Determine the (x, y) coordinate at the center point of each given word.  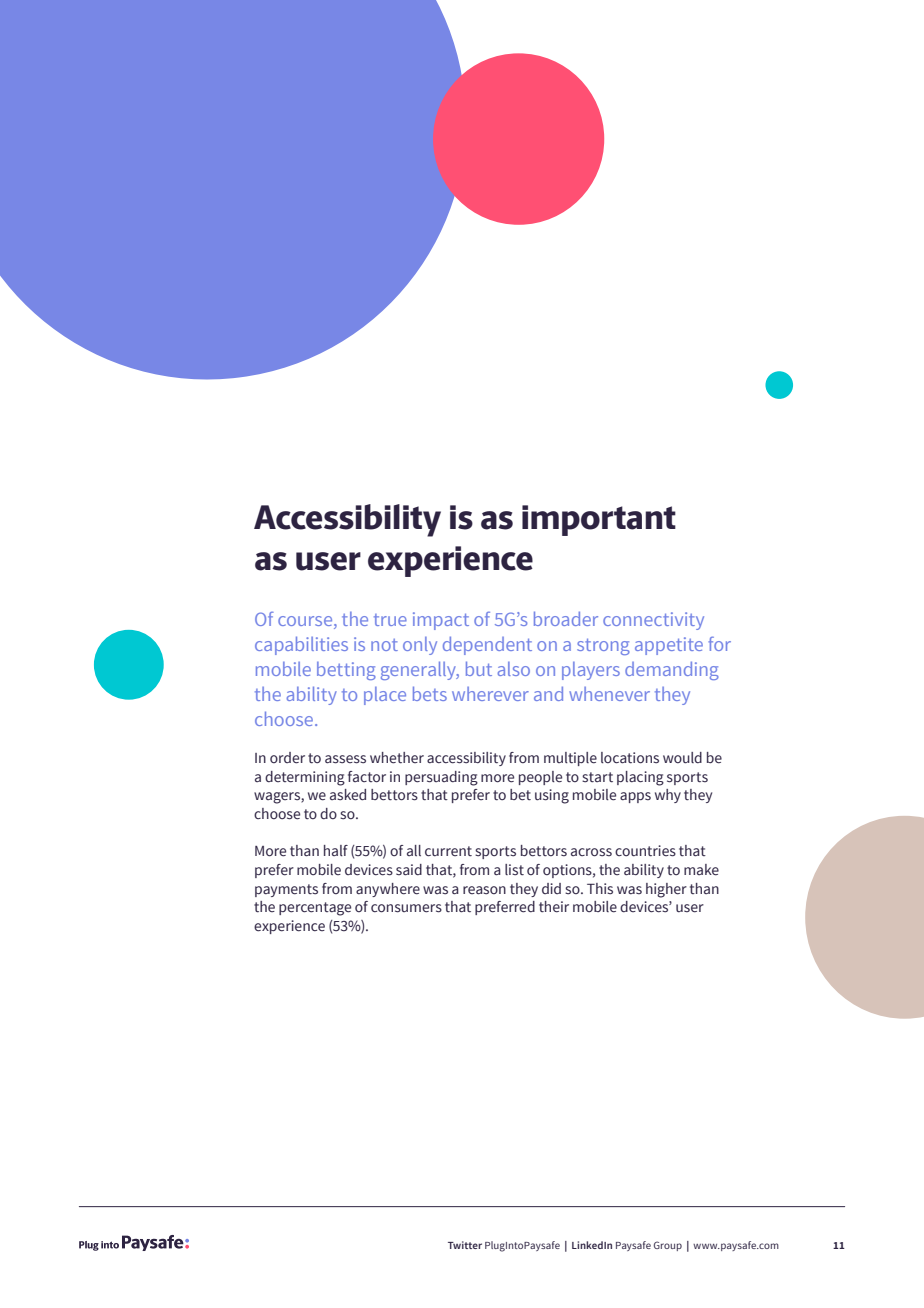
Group (668, 1246)
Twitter (465, 1245)
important (599, 520)
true (390, 620)
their (554, 907)
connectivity (653, 621)
